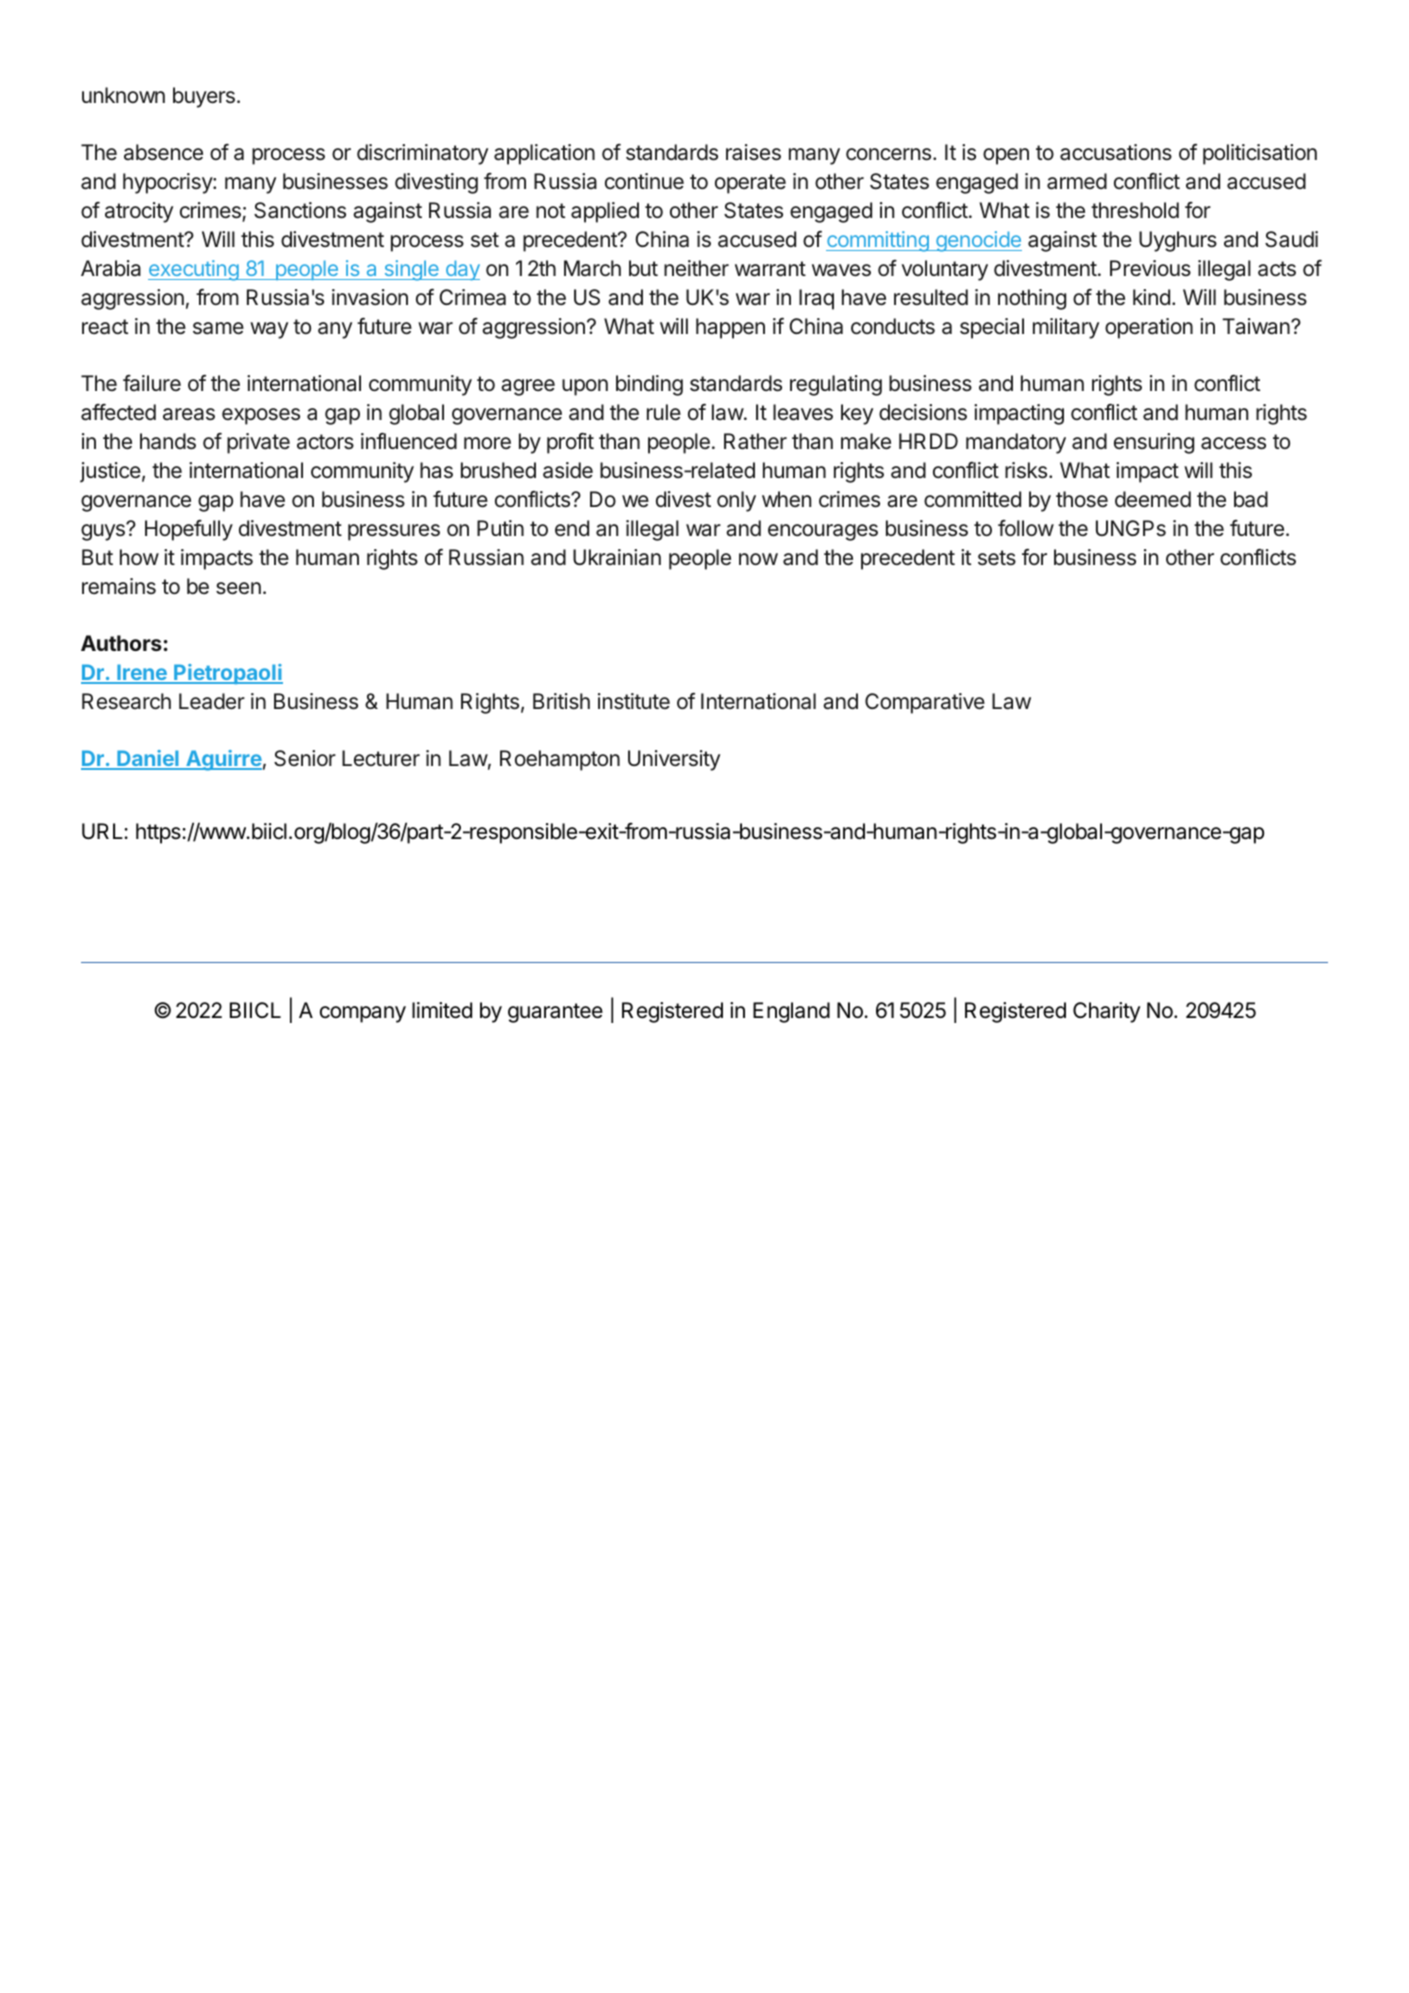 This screenshot has width=1409, height=1993. Describe the element at coordinates (617, 557) in the screenshot. I see `Ukrainian` at that location.
